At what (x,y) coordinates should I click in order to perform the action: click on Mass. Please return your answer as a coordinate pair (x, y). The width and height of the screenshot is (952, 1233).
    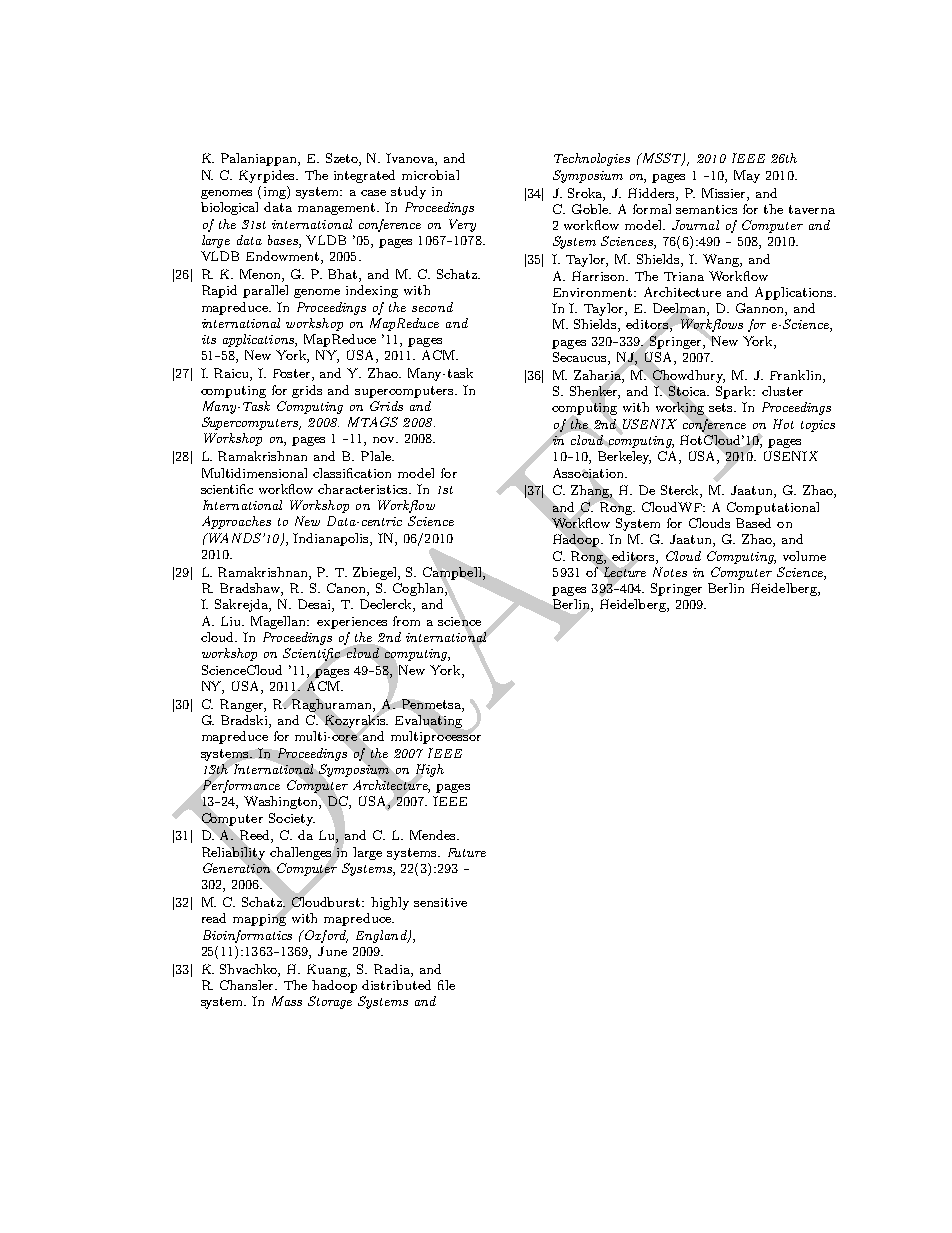
    Looking at the image, I should click on (287, 1001).
